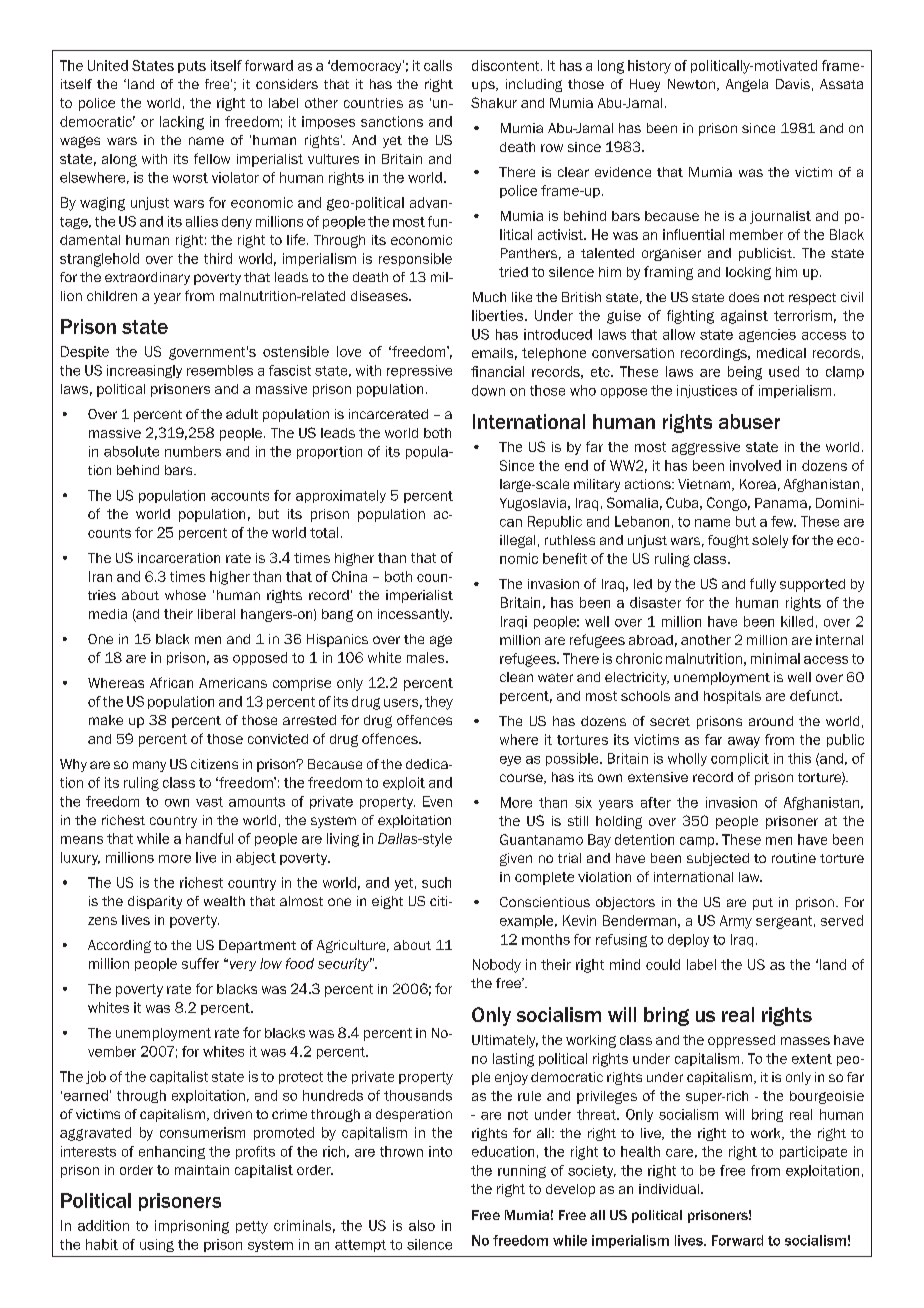 The image size is (924, 1308). I want to click on routine, so click(794, 858).
